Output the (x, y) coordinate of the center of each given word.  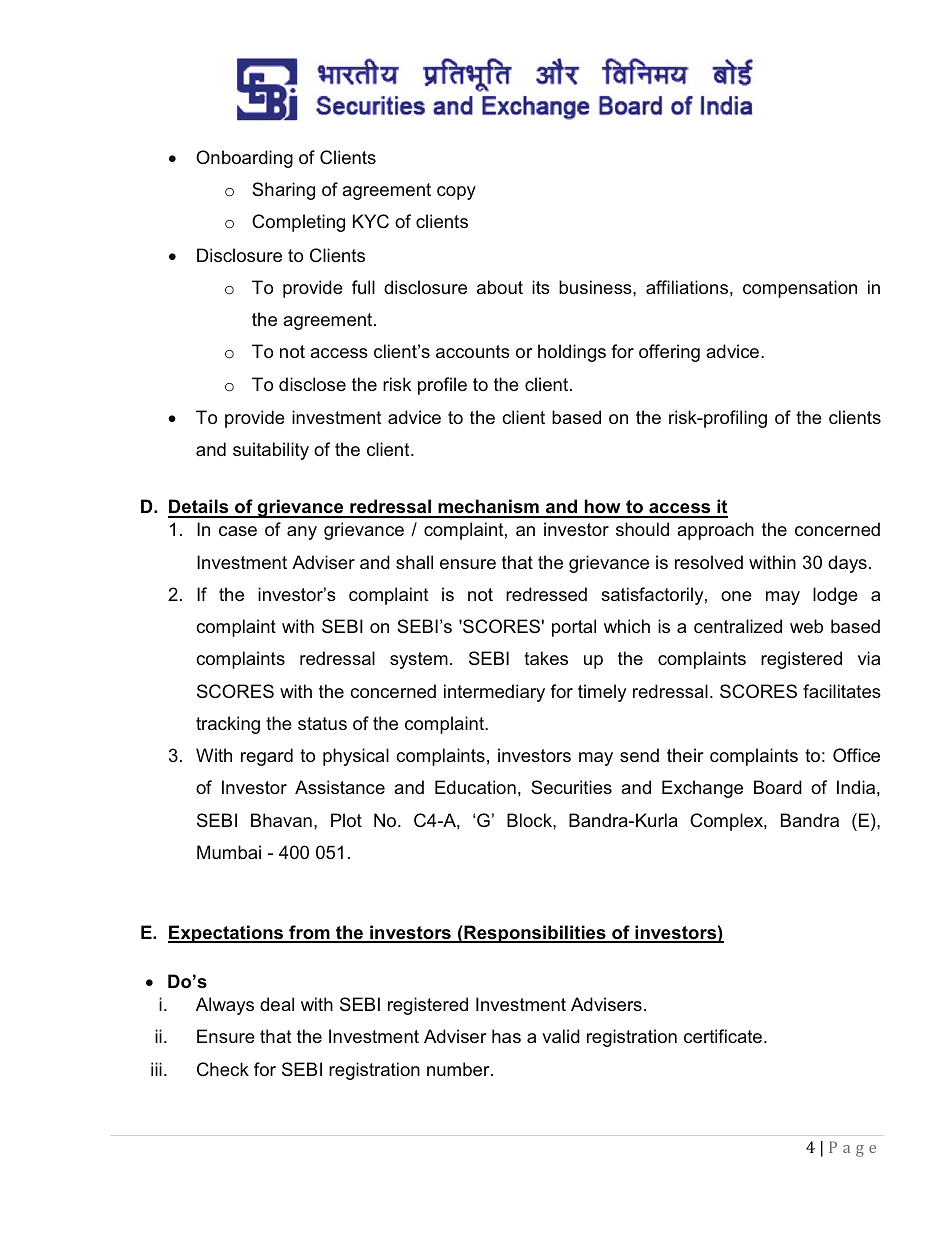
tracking (228, 725)
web (806, 626)
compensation (800, 289)
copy (456, 193)
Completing (298, 223)
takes (546, 658)
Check (223, 1069)
